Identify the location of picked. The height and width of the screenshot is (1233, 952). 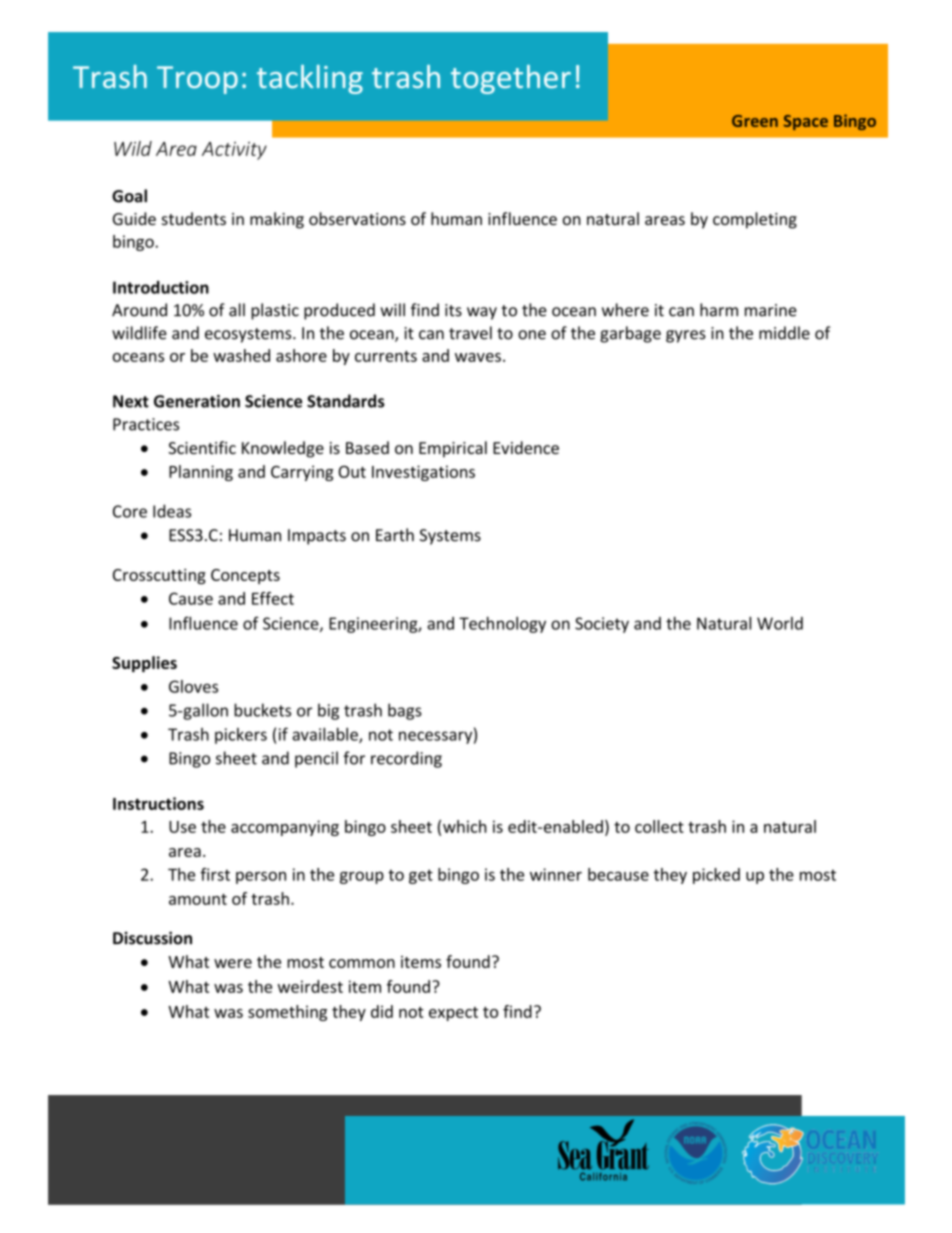
(716, 876).
